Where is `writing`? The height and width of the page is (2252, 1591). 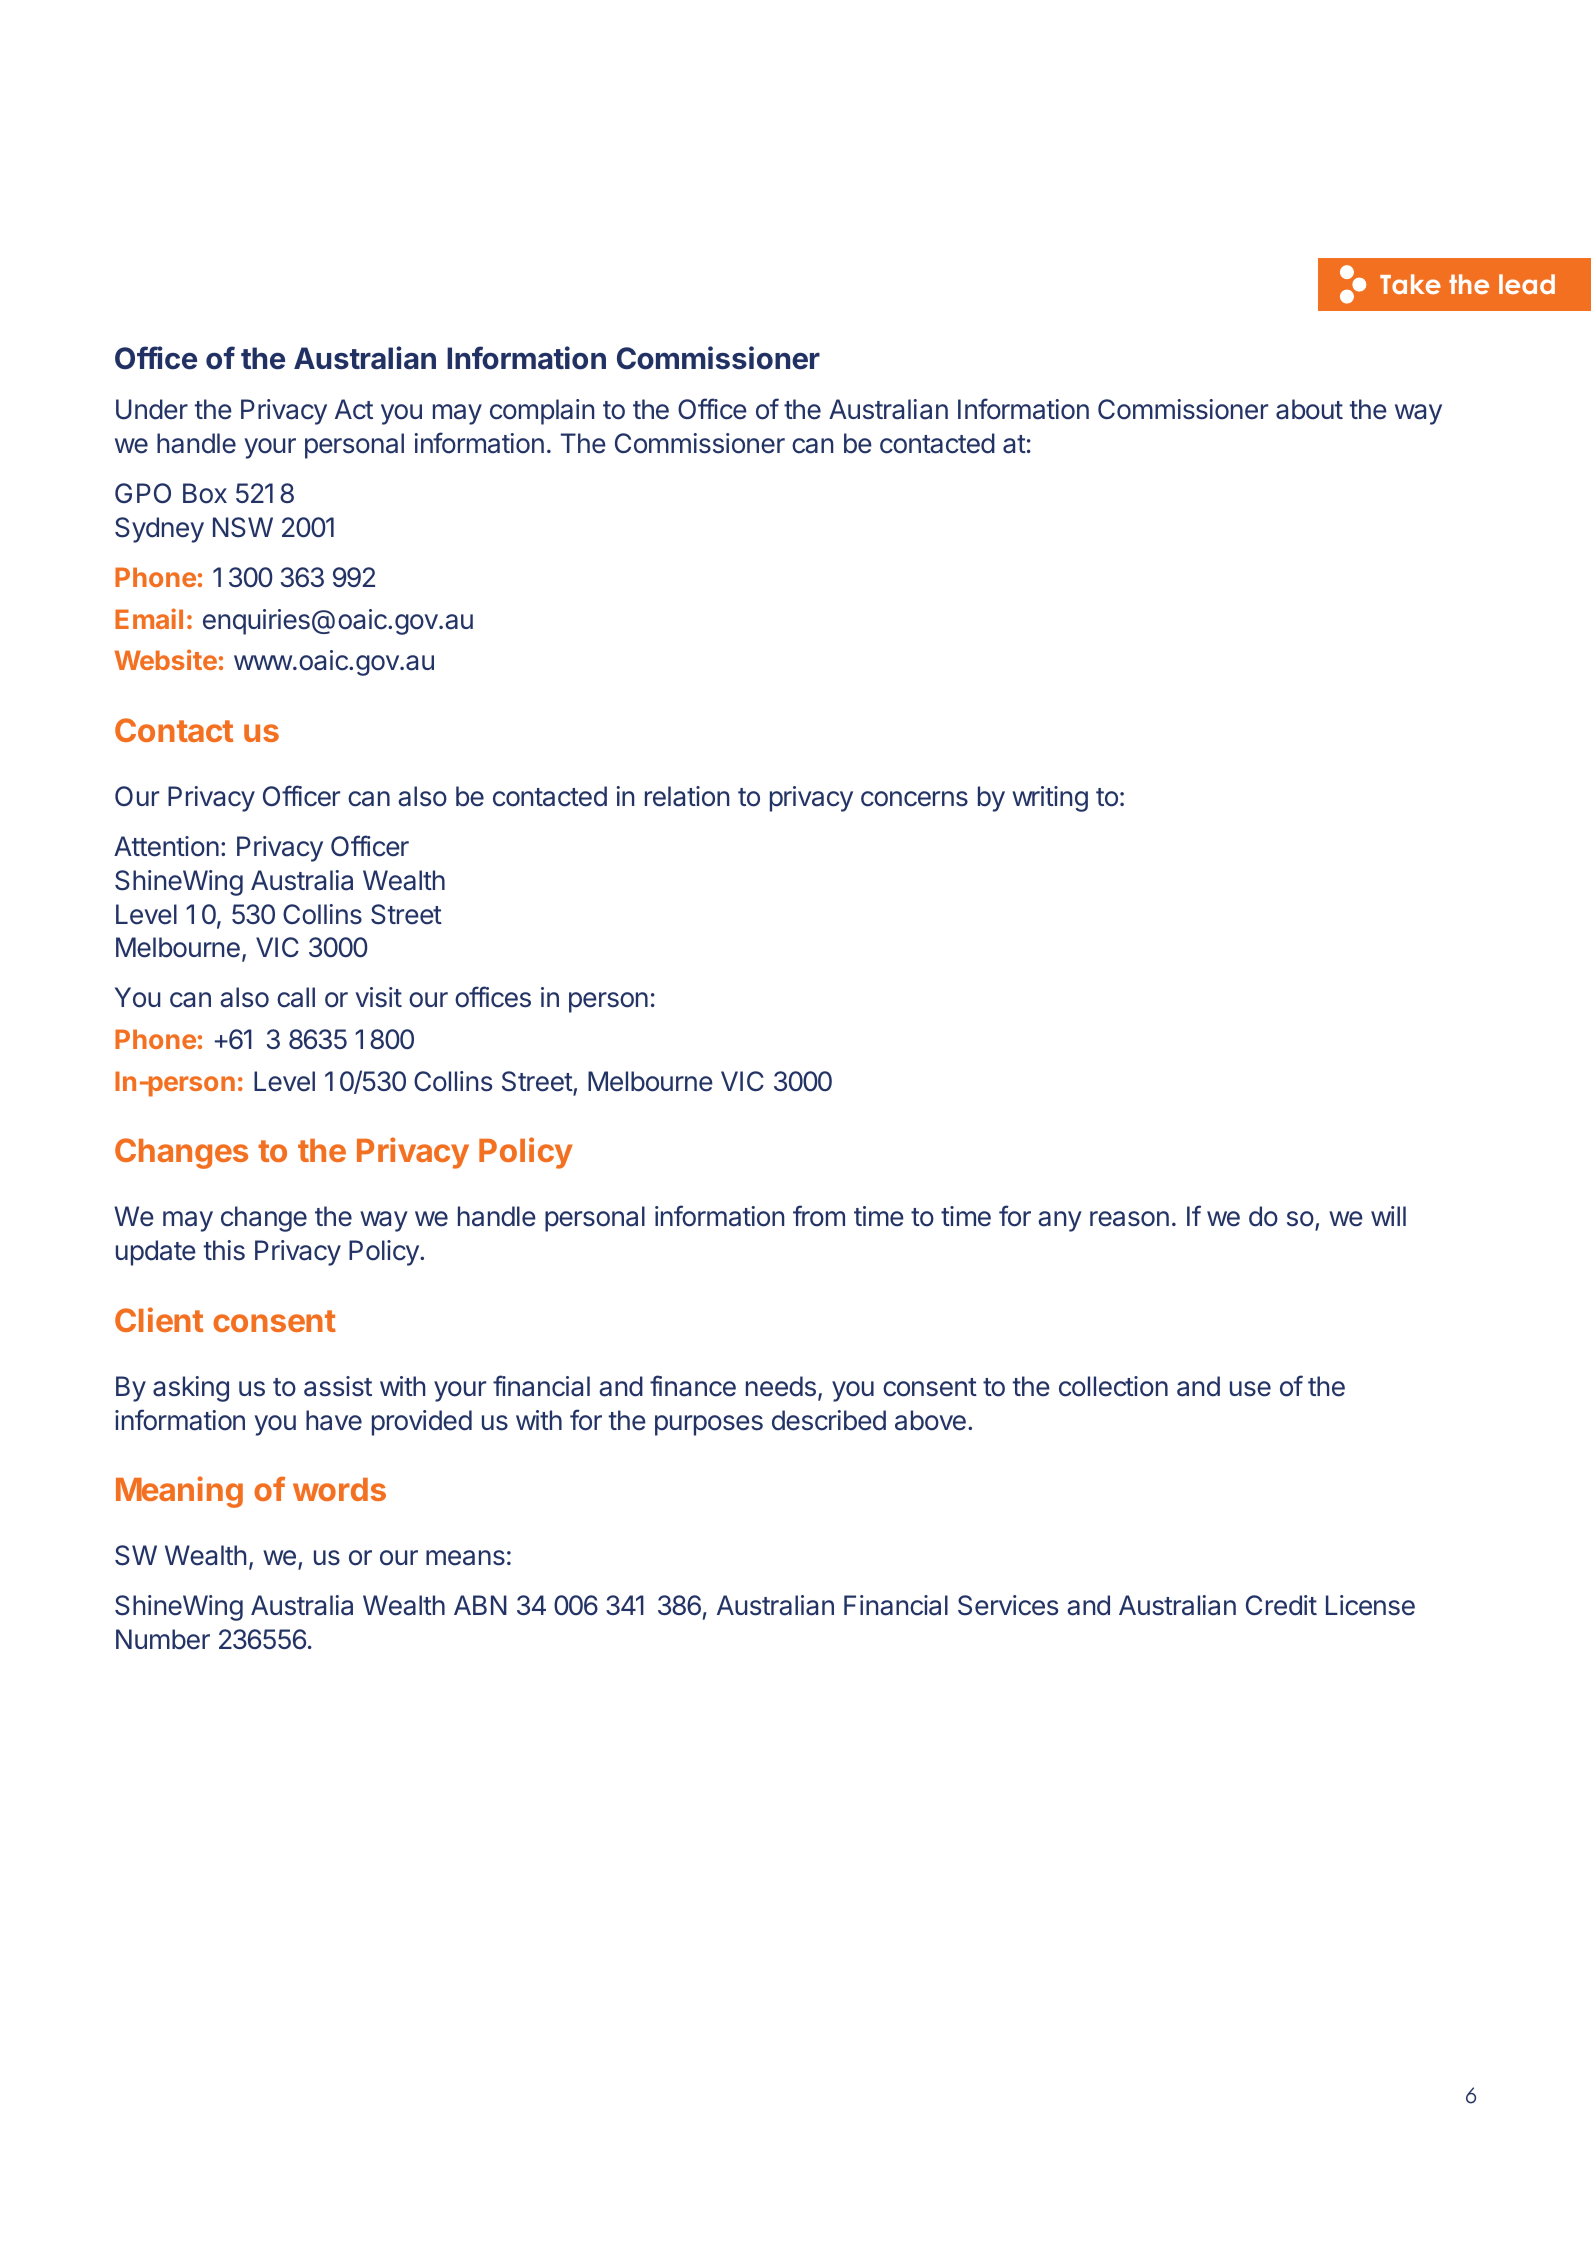 writing is located at coordinates (1050, 799).
